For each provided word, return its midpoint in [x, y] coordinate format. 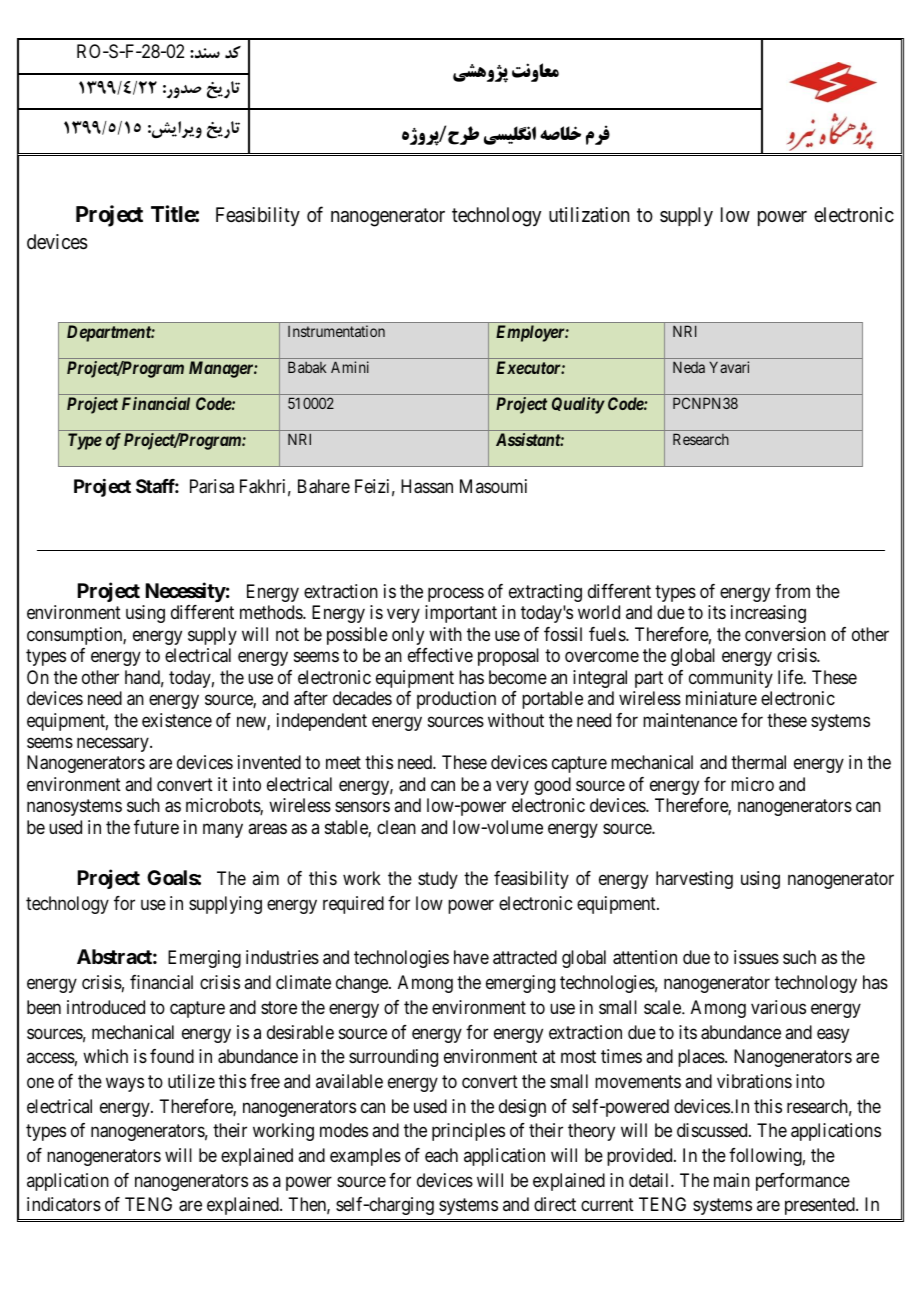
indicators [64, 1204]
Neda [689, 367]
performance [803, 1182]
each [441, 1155]
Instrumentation [336, 331]
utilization [589, 215]
